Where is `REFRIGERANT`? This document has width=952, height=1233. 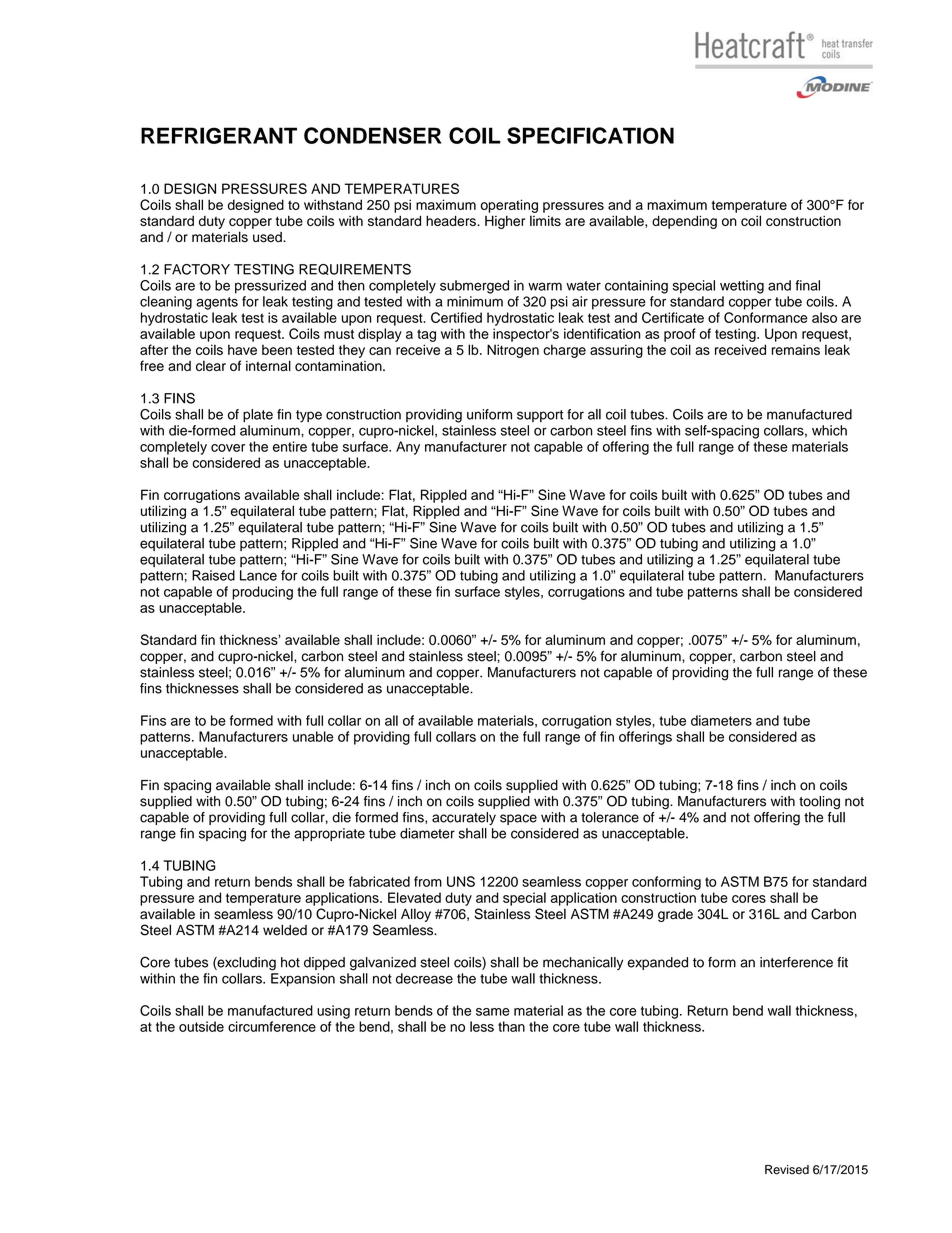 REFRIGERANT is located at coordinates (219, 135).
